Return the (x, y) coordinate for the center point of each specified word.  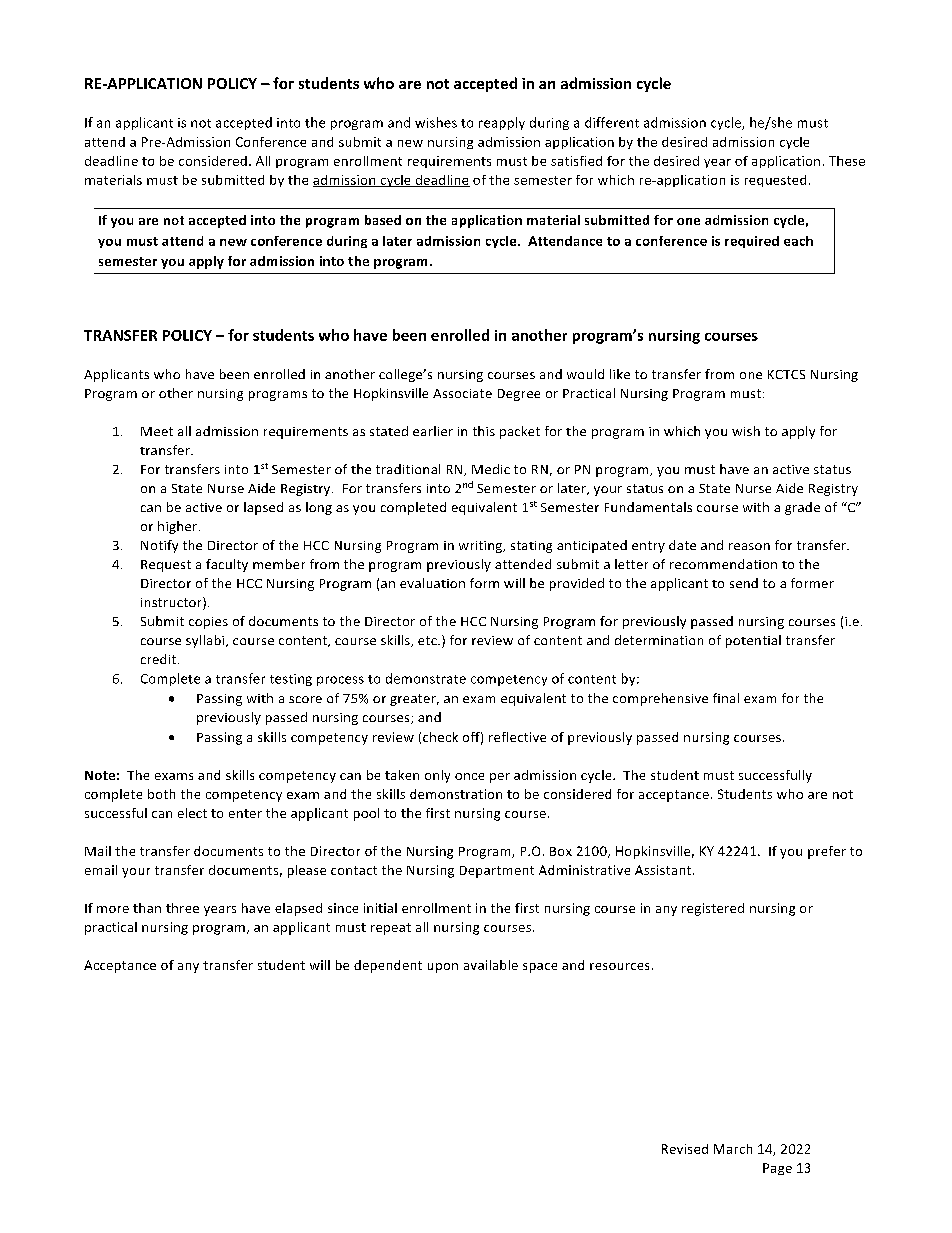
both (161, 794)
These (847, 161)
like (620, 374)
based (383, 220)
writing (482, 547)
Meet (157, 431)
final (726, 698)
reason (749, 546)
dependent (388, 966)
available (491, 965)
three (182, 908)
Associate (462, 393)
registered (713, 909)
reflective (517, 737)
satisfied (576, 161)
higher (179, 527)
